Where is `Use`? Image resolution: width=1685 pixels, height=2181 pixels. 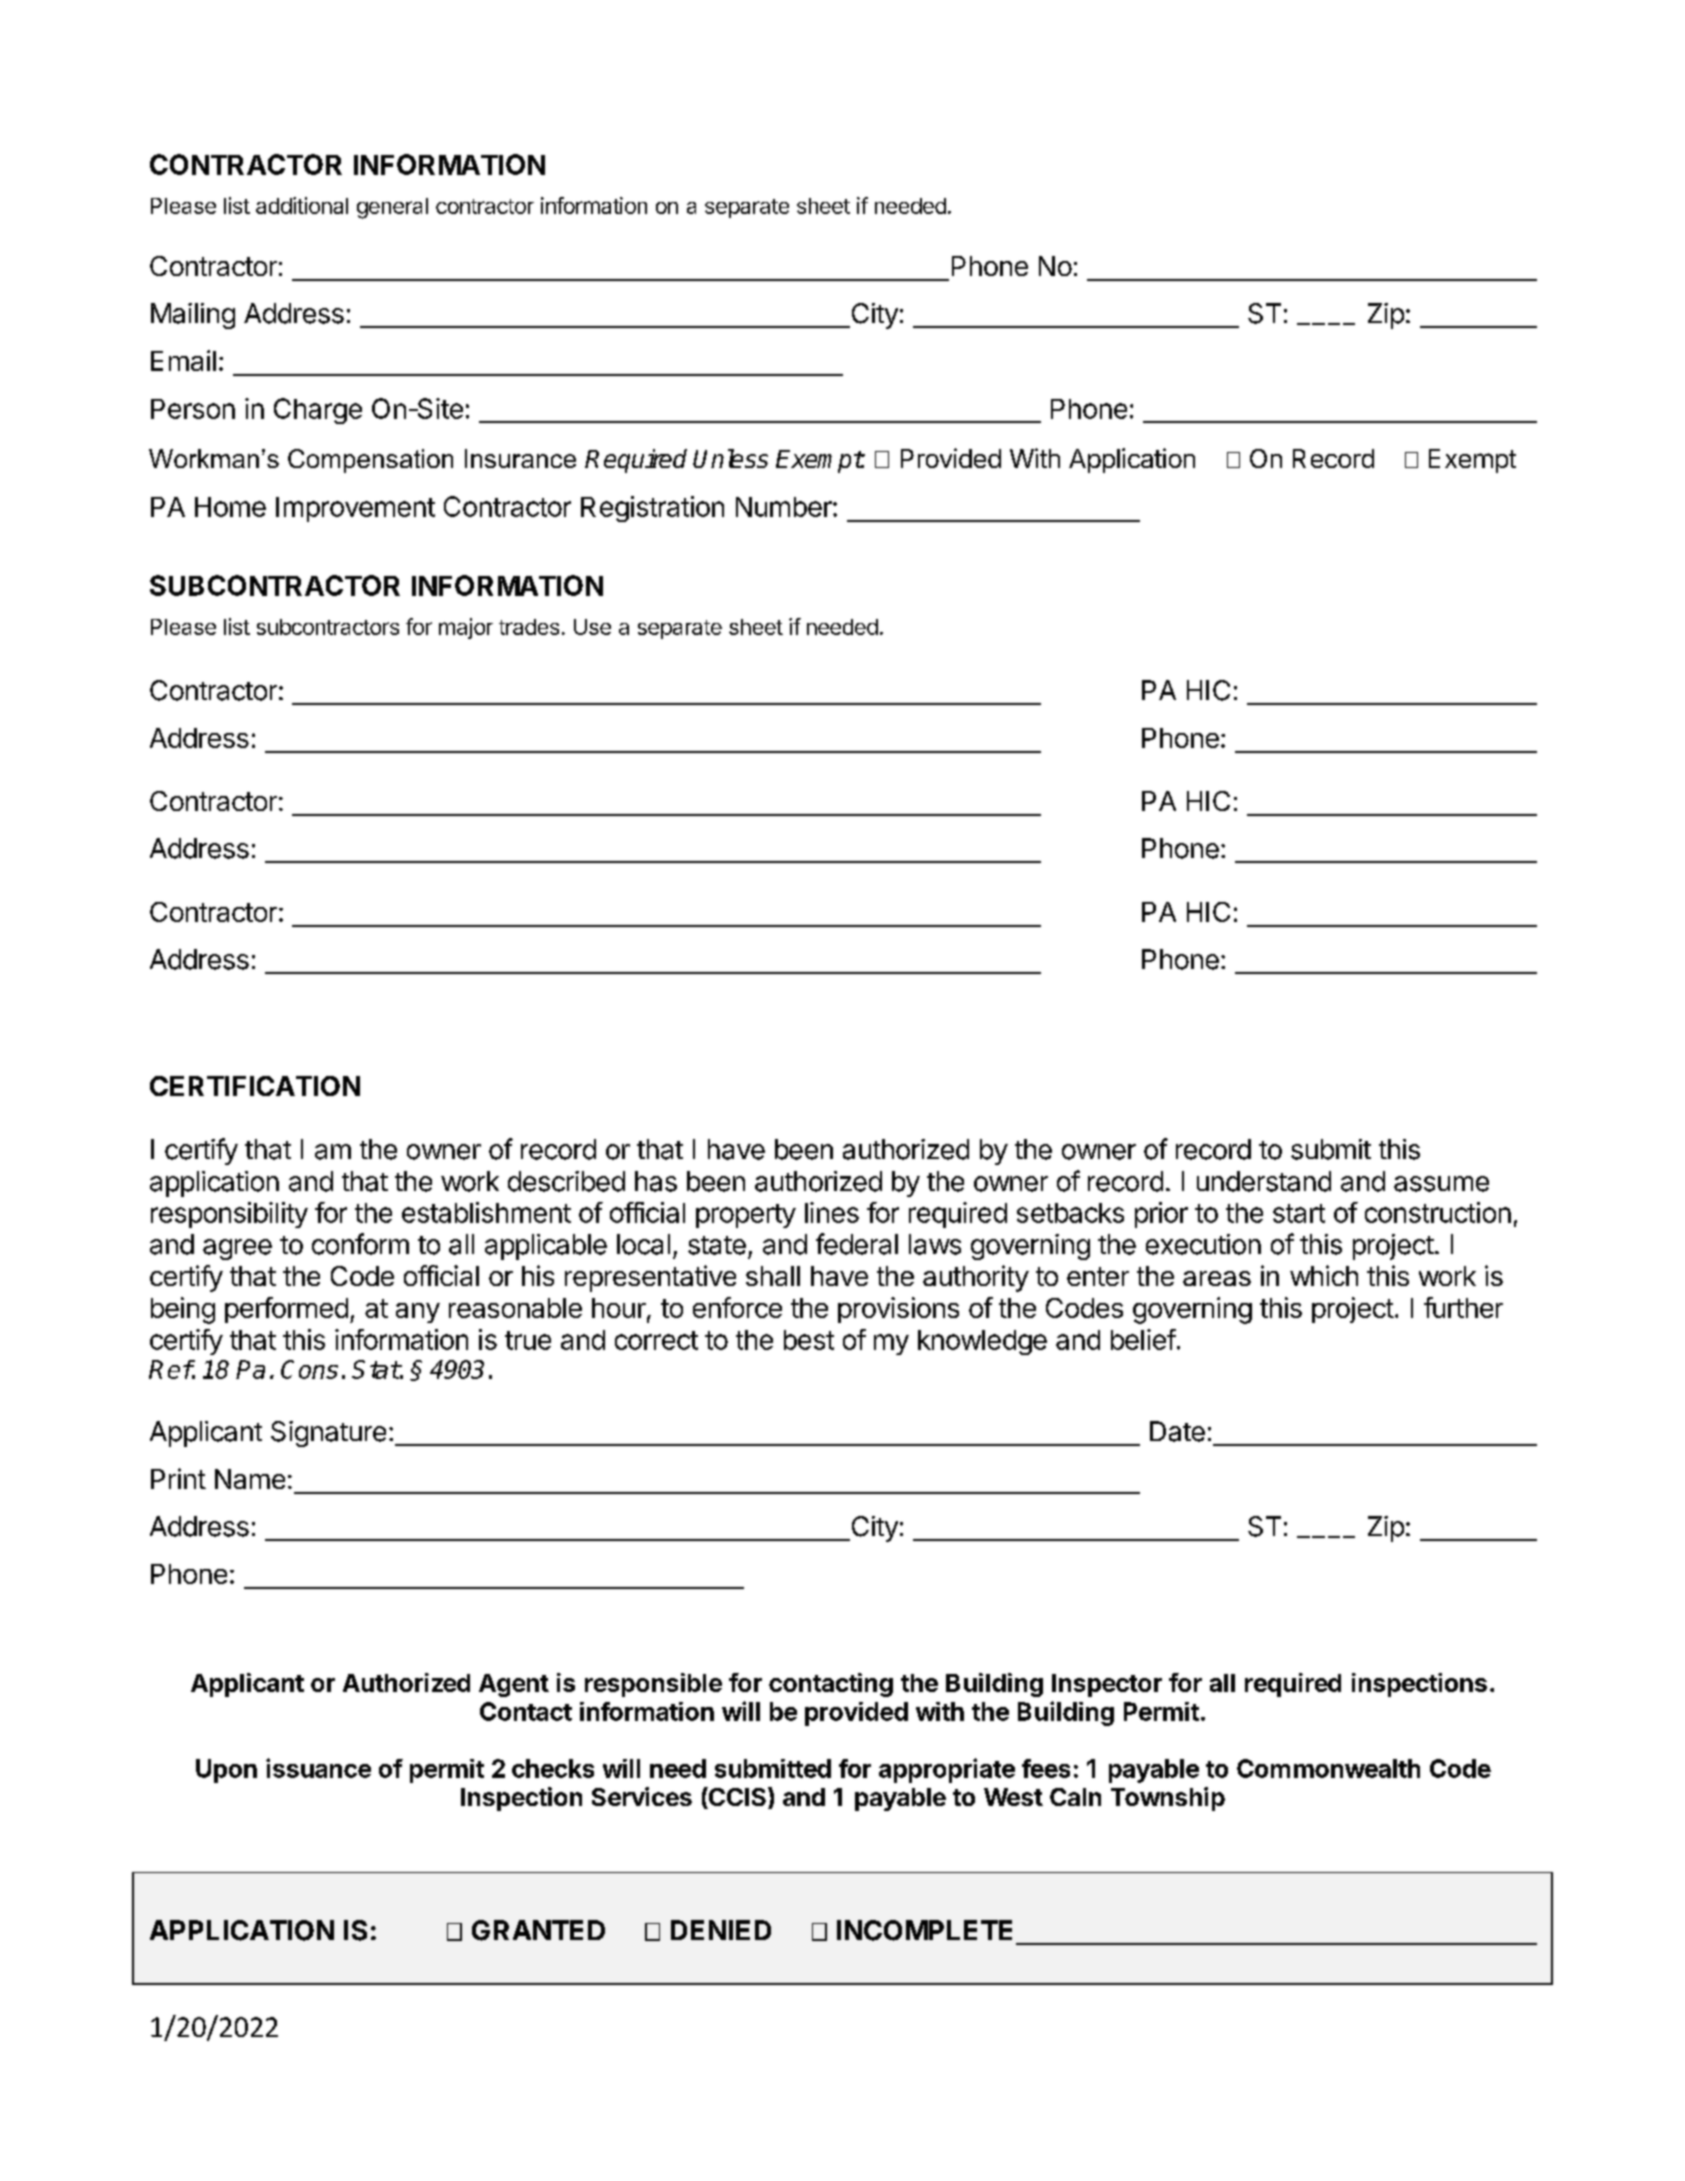 Use is located at coordinates (592, 627).
